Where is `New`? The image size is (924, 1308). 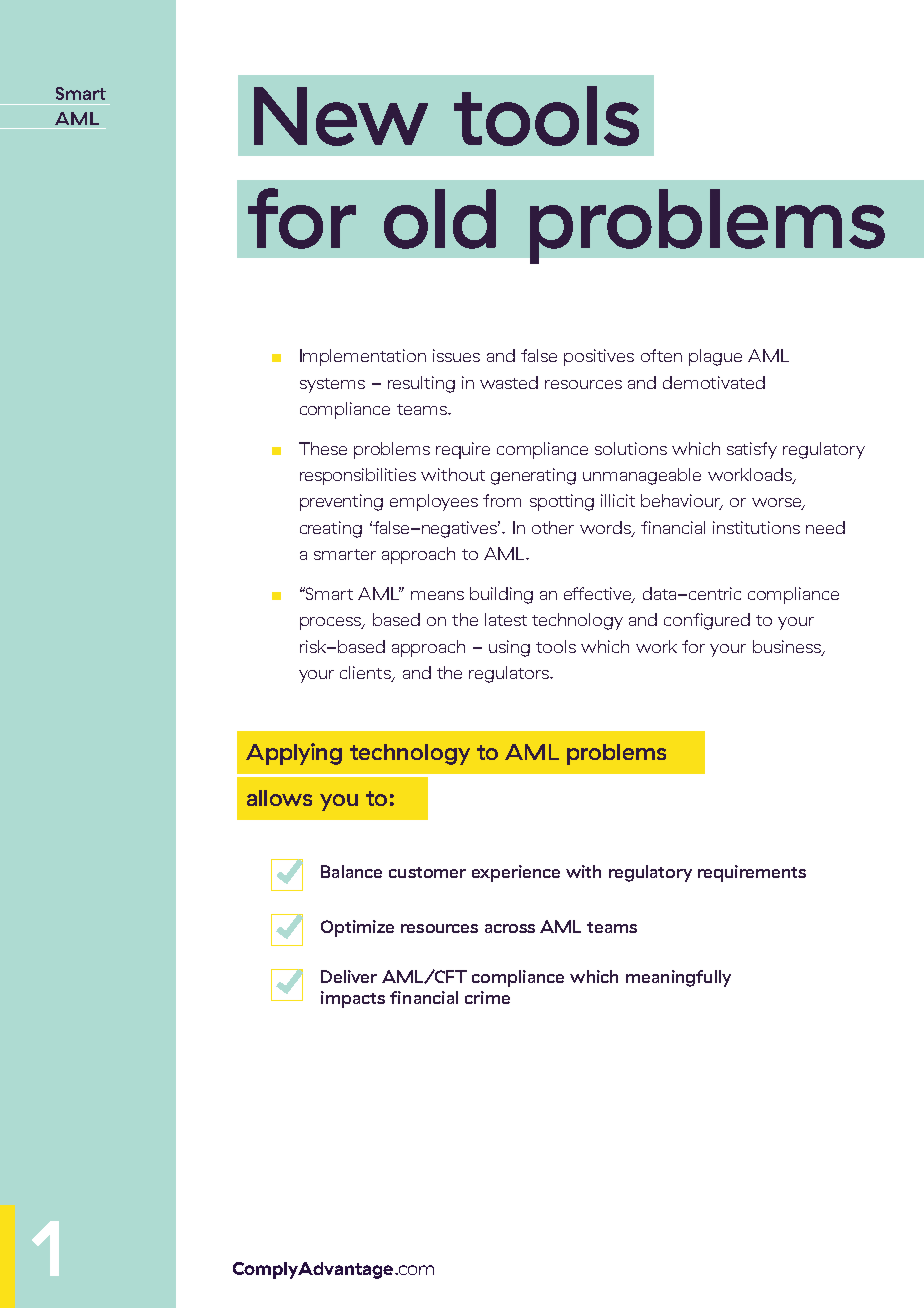 New is located at coordinates (341, 116).
